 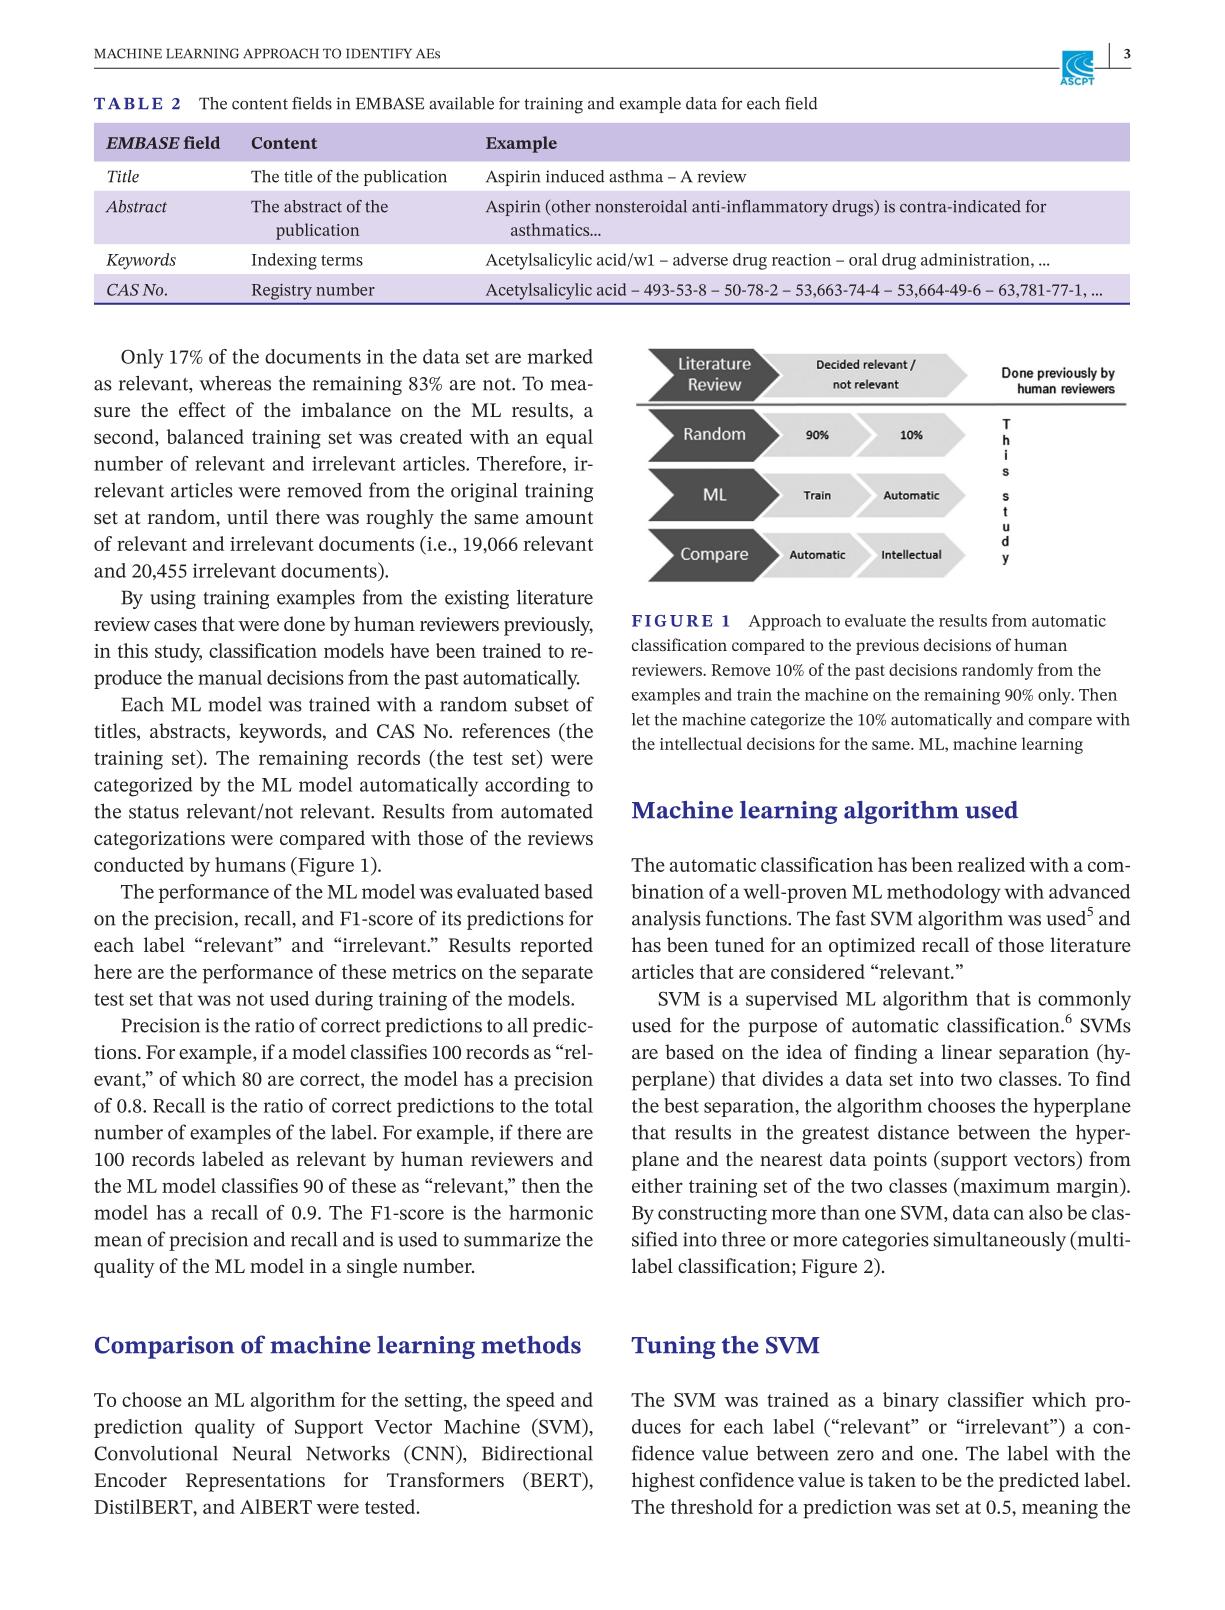 What do you see at coordinates (154, 812) in the image?
I see `status` at bounding box center [154, 812].
